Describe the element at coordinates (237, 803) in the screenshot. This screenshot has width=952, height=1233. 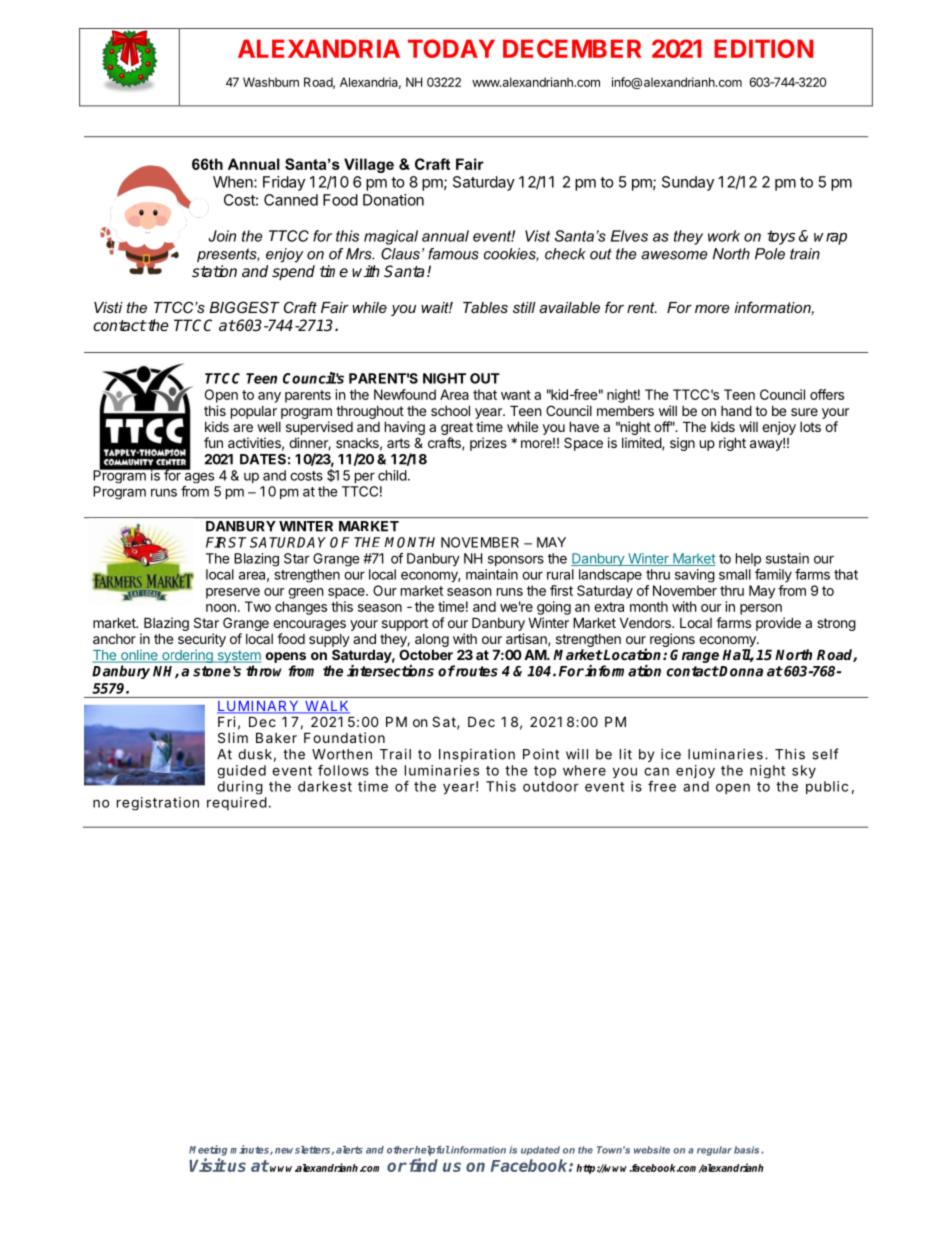
I see `required` at that location.
